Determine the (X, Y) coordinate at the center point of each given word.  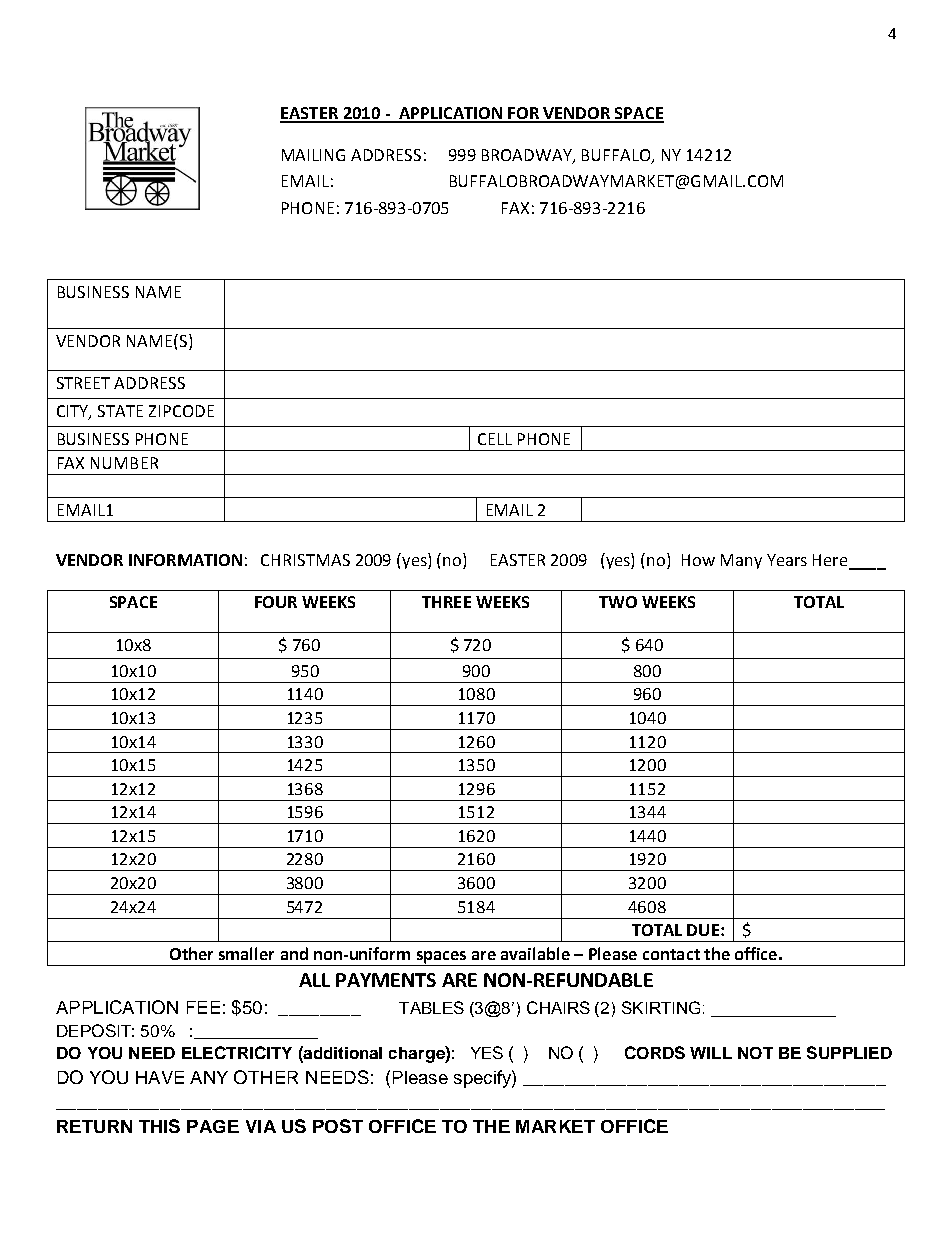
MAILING (313, 155)
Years (787, 560)
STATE (120, 411)
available (535, 953)
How (698, 560)
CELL (495, 439)
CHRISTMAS (305, 560)
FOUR (276, 602)
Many (741, 561)
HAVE (160, 1077)
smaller (246, 953)
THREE (446, 602)
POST (338, 1126)
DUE (703, 930)
